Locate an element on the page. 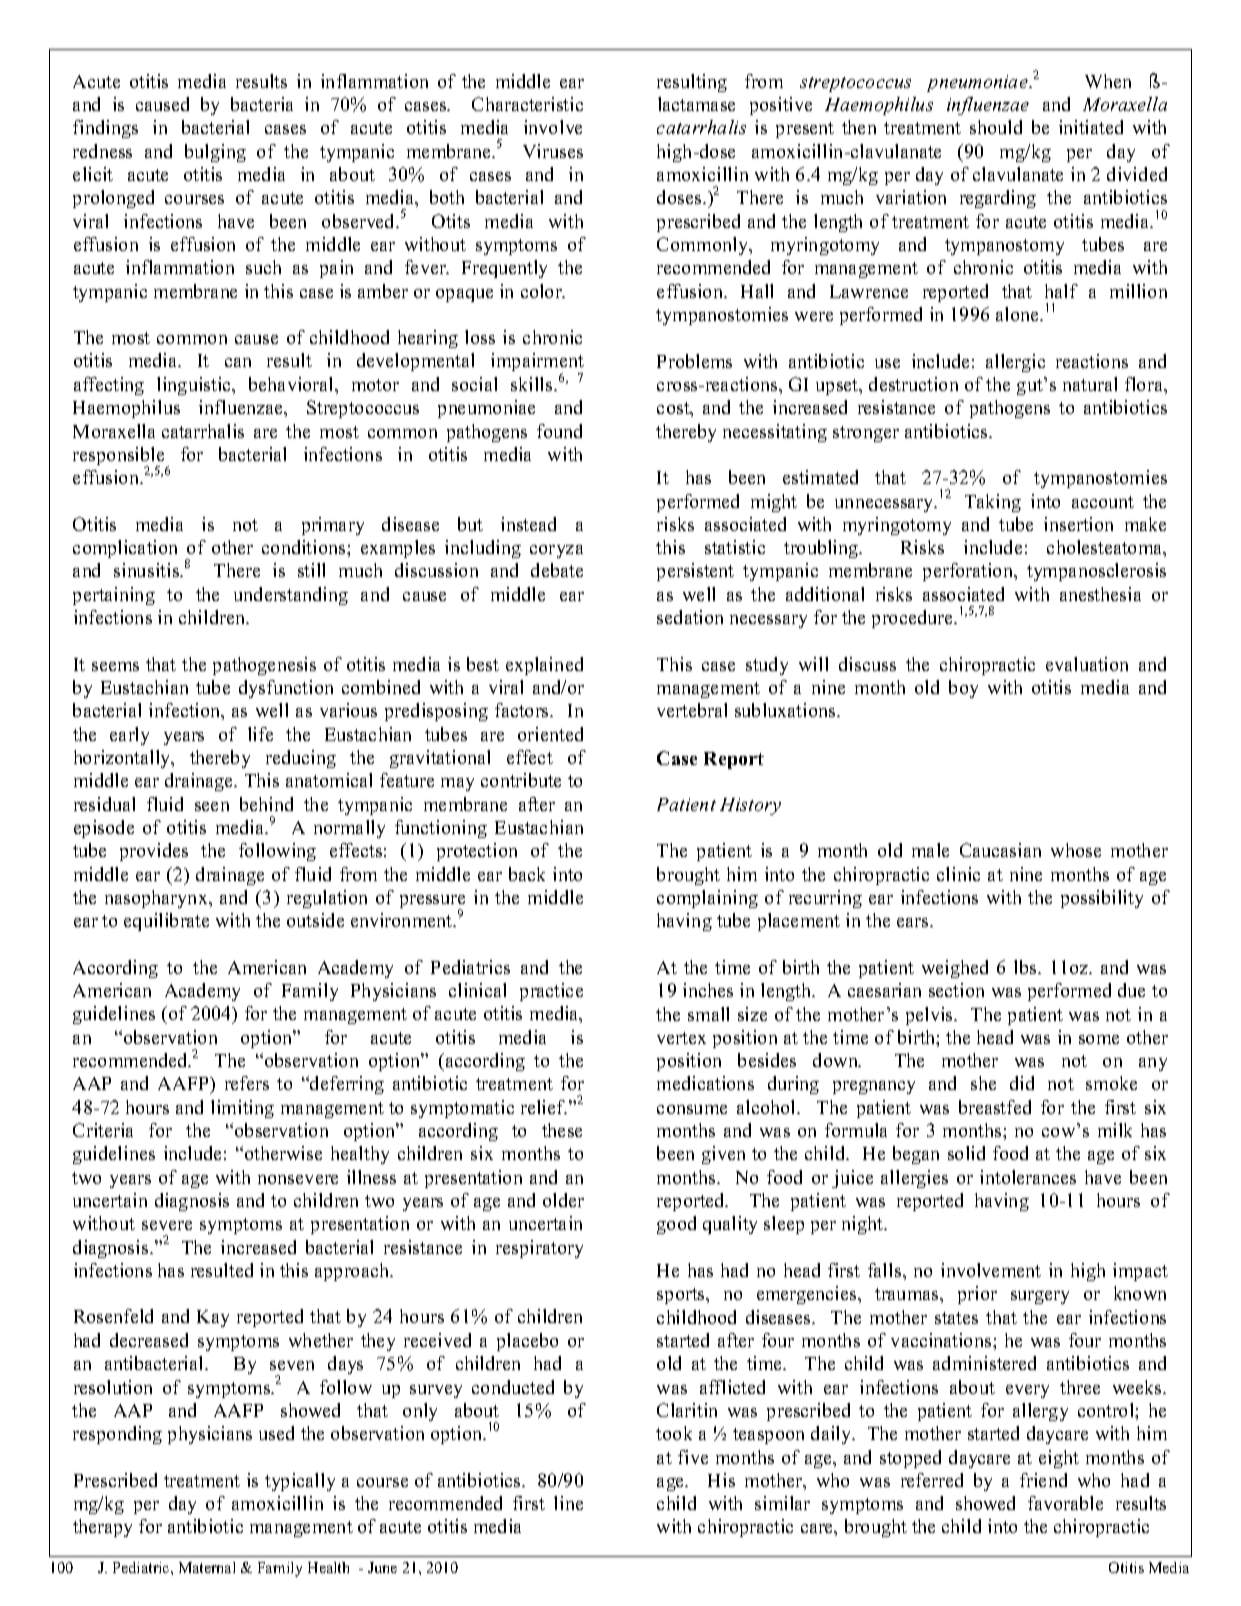 This document has width=1241, height=1606. five is located at coordinates (693, 1457).
